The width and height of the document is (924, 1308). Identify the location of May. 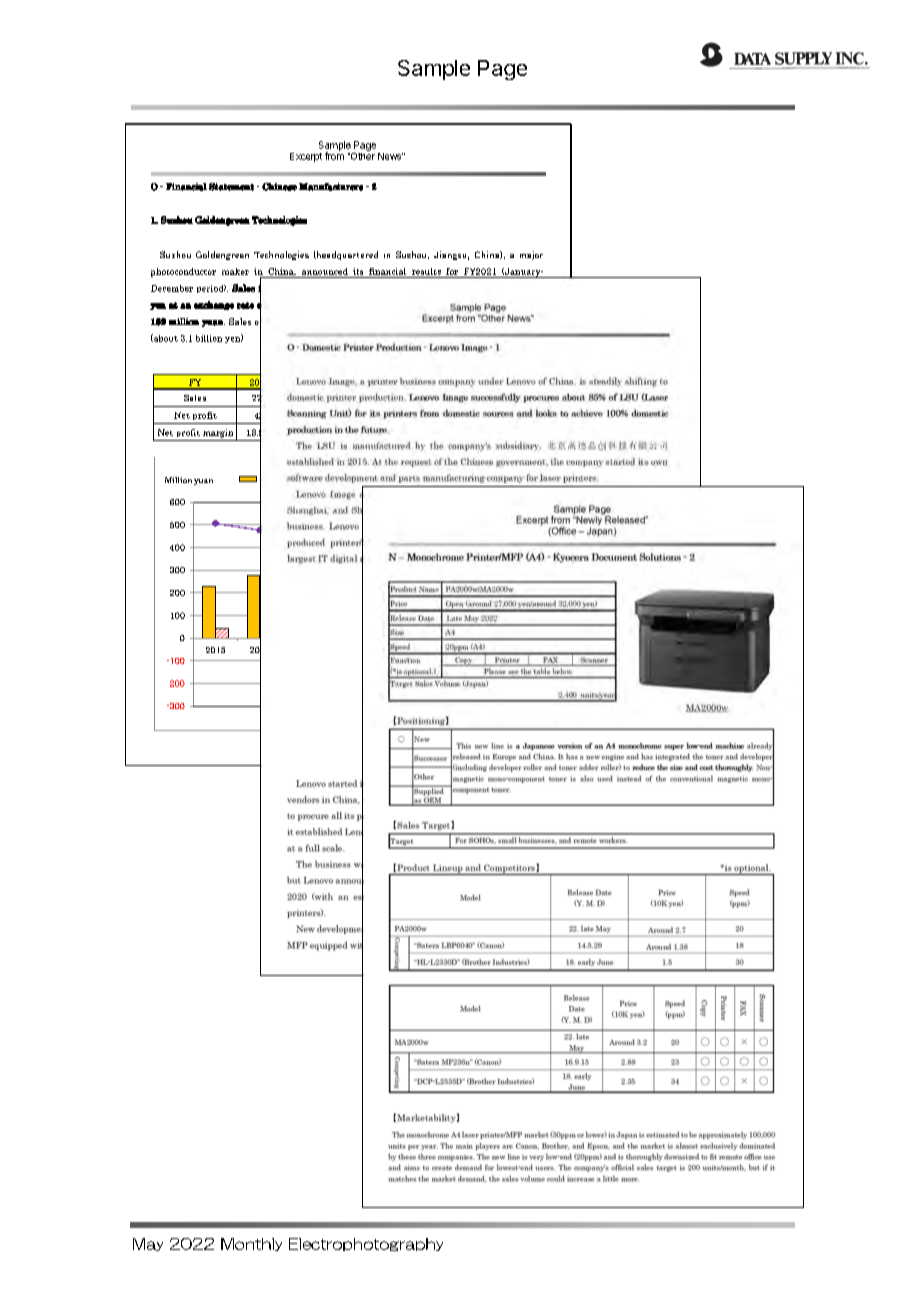
(148, 1244).
